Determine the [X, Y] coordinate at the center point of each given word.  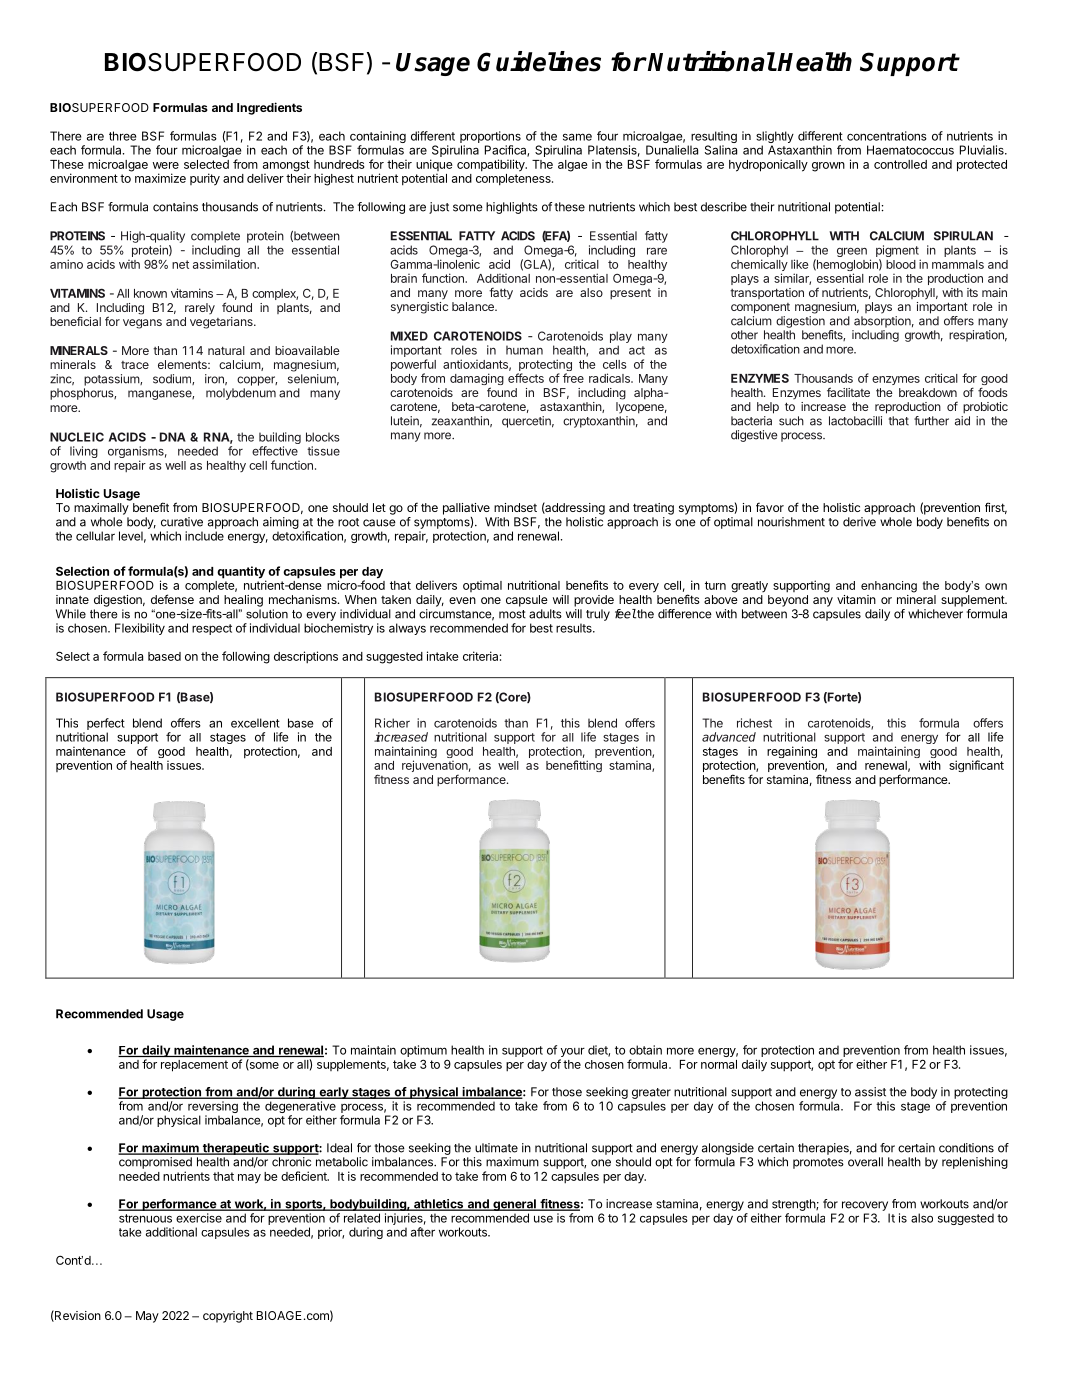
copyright [228, 1317]
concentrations [887, 136]
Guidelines [539, 61]
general [514, 1205]
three [122, 136]
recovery [865, 1206]
